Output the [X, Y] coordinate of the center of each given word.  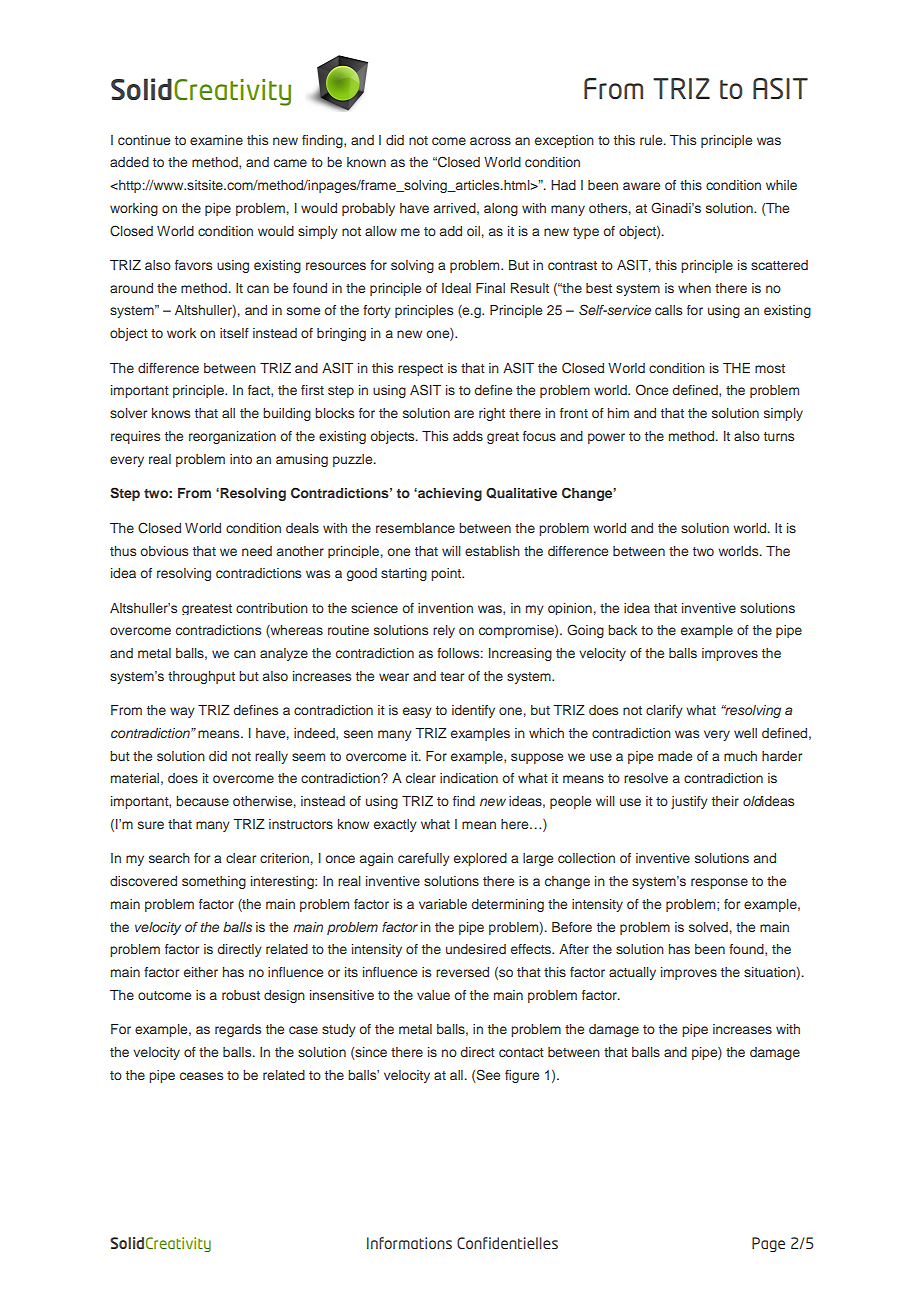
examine [216, 140]
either [201, 972]
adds [468, 436]
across [490, 141]
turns [779, 436]
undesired [476, 949]
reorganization [232, 437]
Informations [409, 1243]
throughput [201, 677]
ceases [201, 1076]
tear [452, 676]
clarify [664, 711]
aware [641, 186]
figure [522, 1076]
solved [708, 927]
